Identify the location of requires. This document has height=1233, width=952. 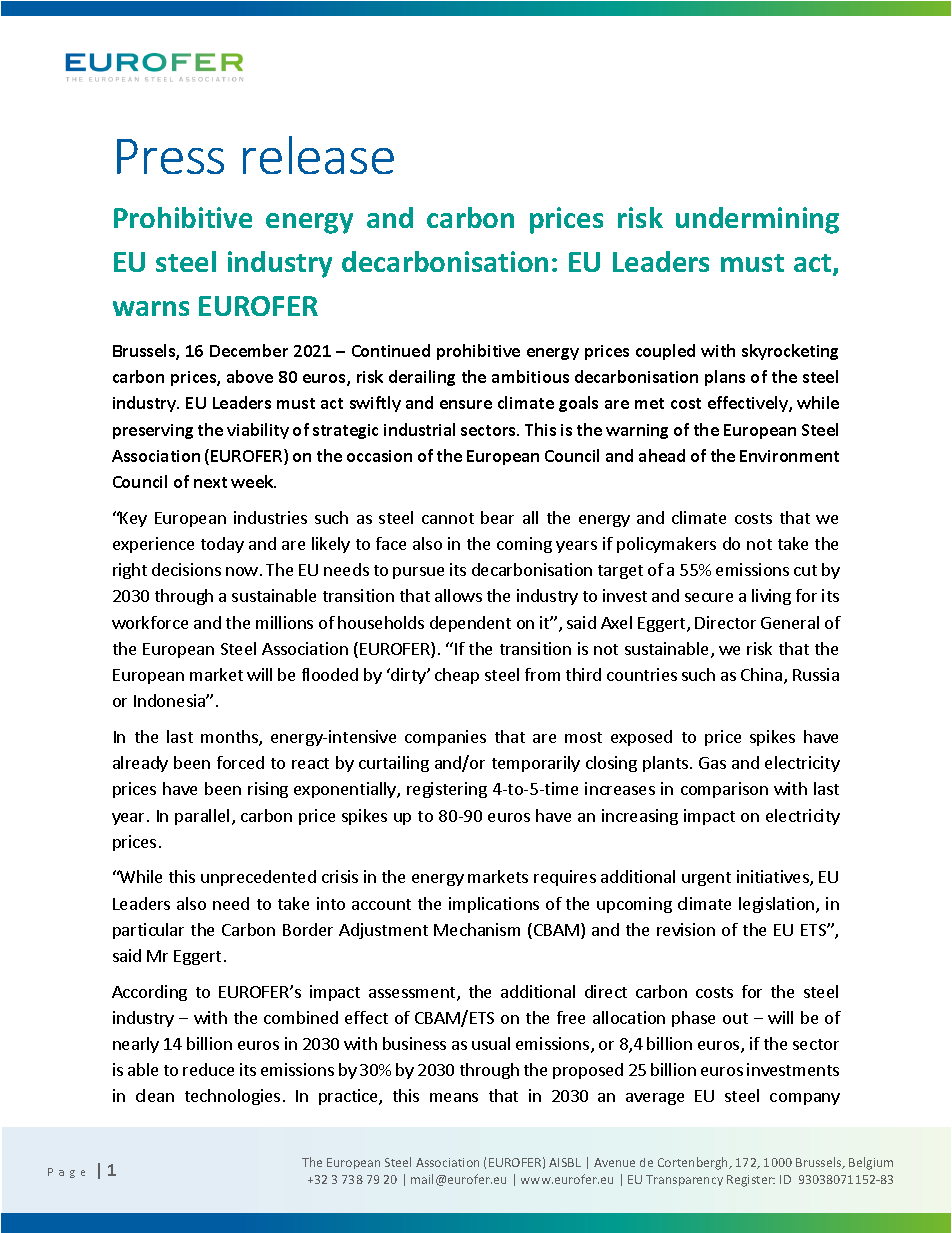
(565, 878).
